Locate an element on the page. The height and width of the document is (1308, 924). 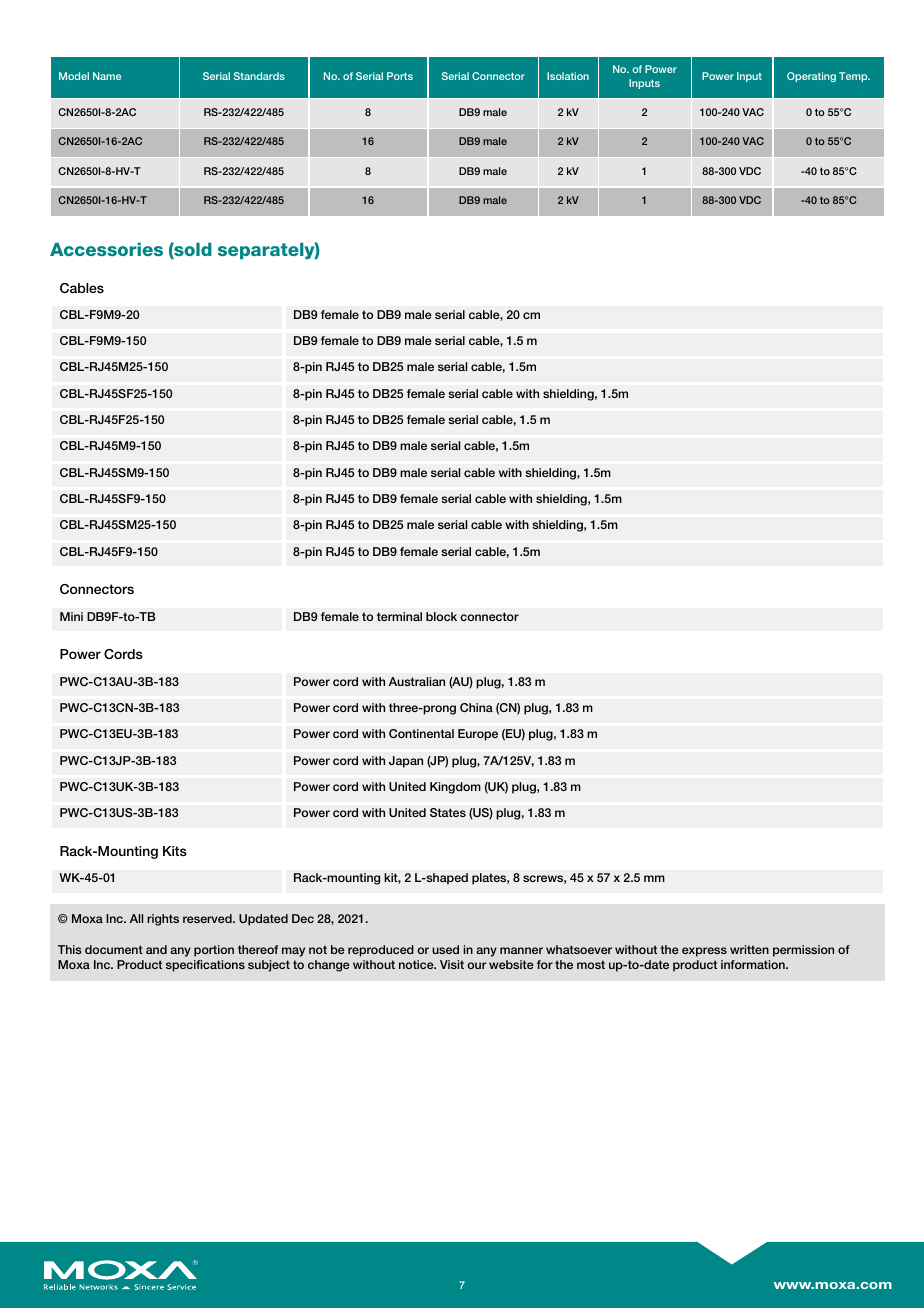
block is located at coordinates (441, 616).
